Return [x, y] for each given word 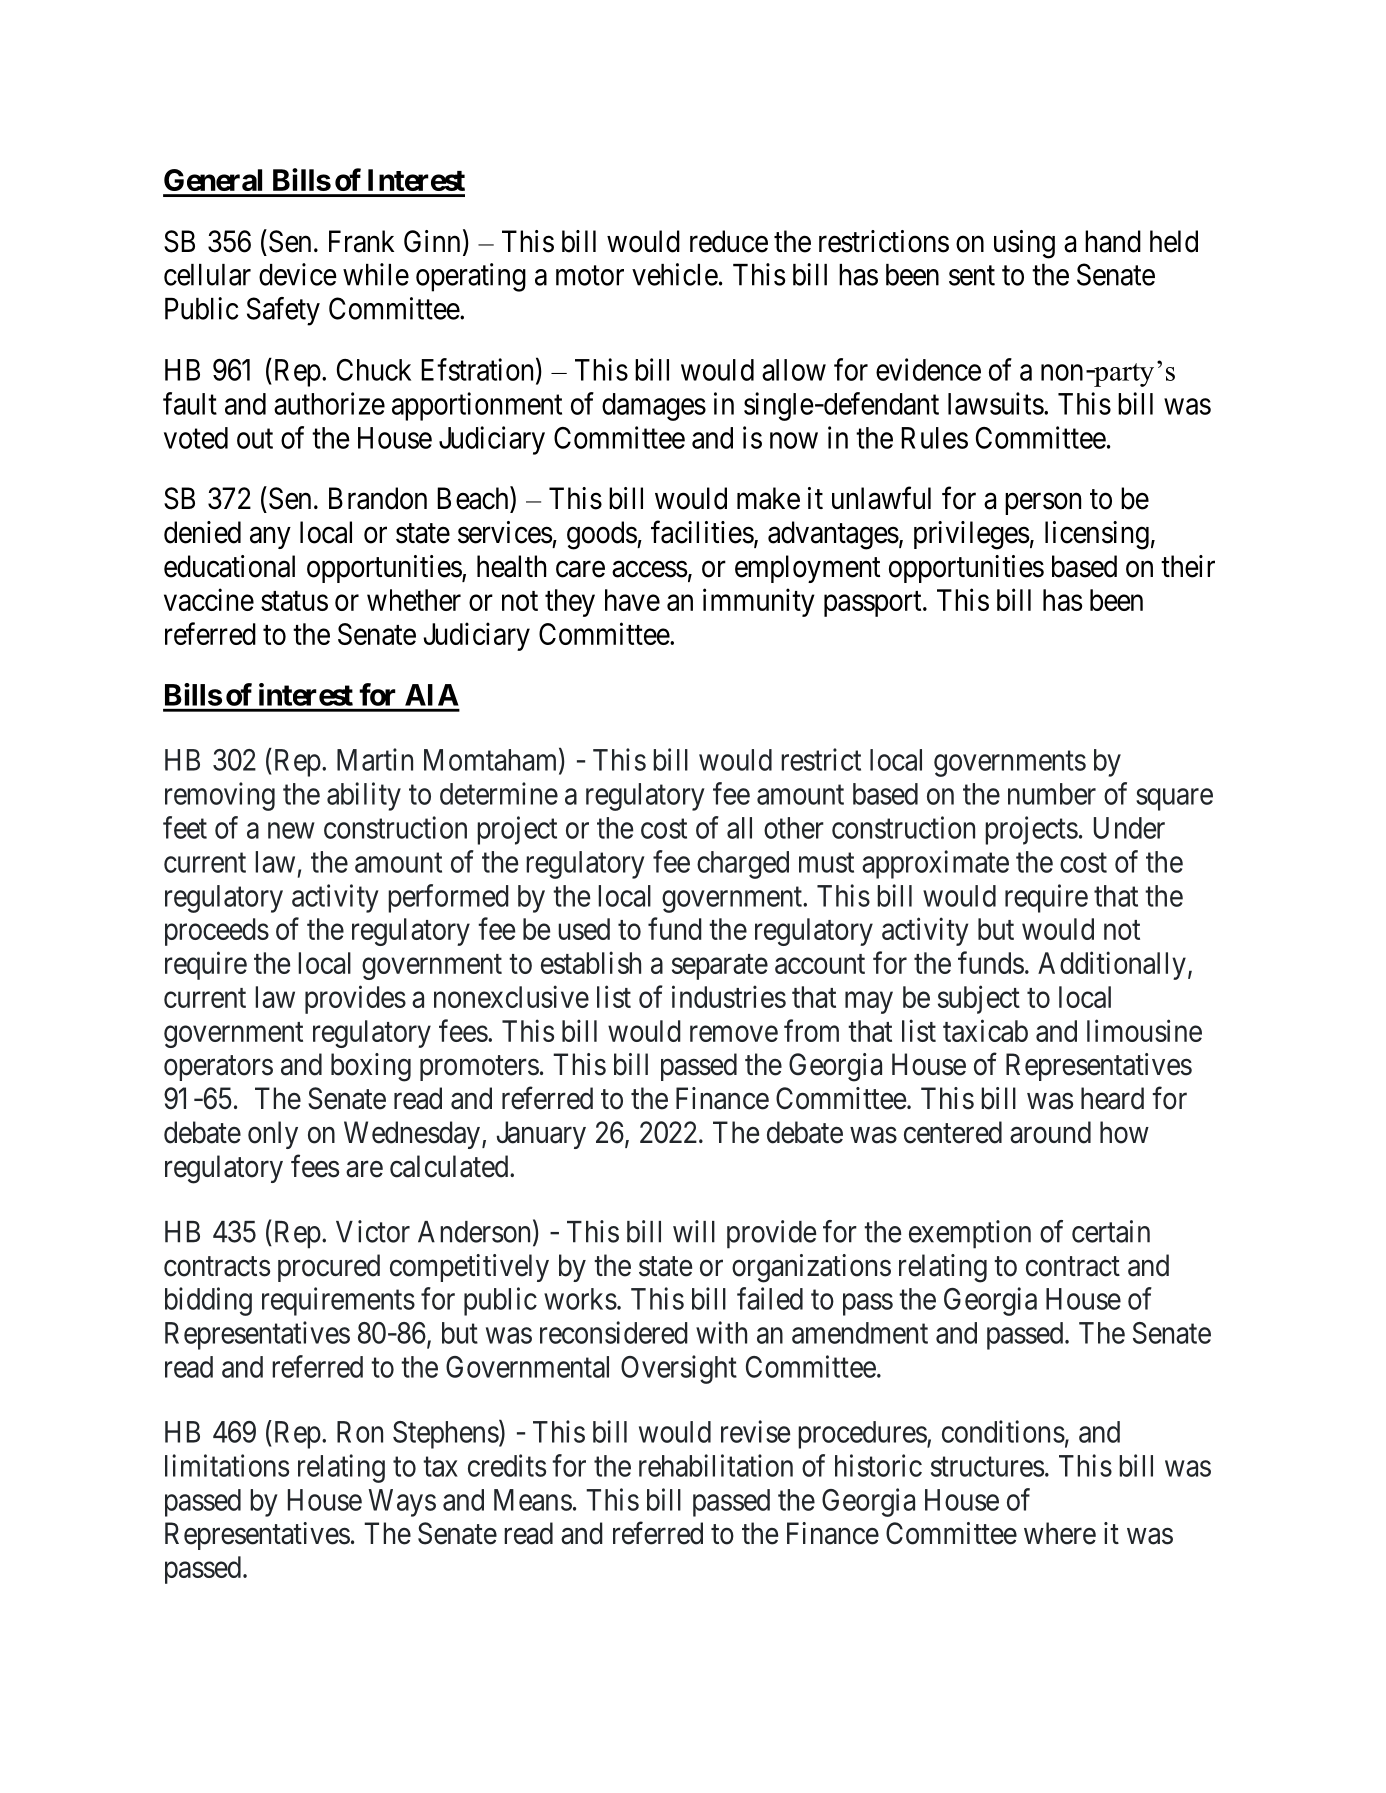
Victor [373, 1231]
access [650, 569]
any [270, 538]
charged [743, 865]
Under [1129, 828]
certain [1111, 1231]
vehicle [675, 274]
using [1024, 244]
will [694, 1231]
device [298, 274]
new [291, 830]
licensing [1097, 535]
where [1060, 1533]
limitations [227, 1465]
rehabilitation [716, 1465]
